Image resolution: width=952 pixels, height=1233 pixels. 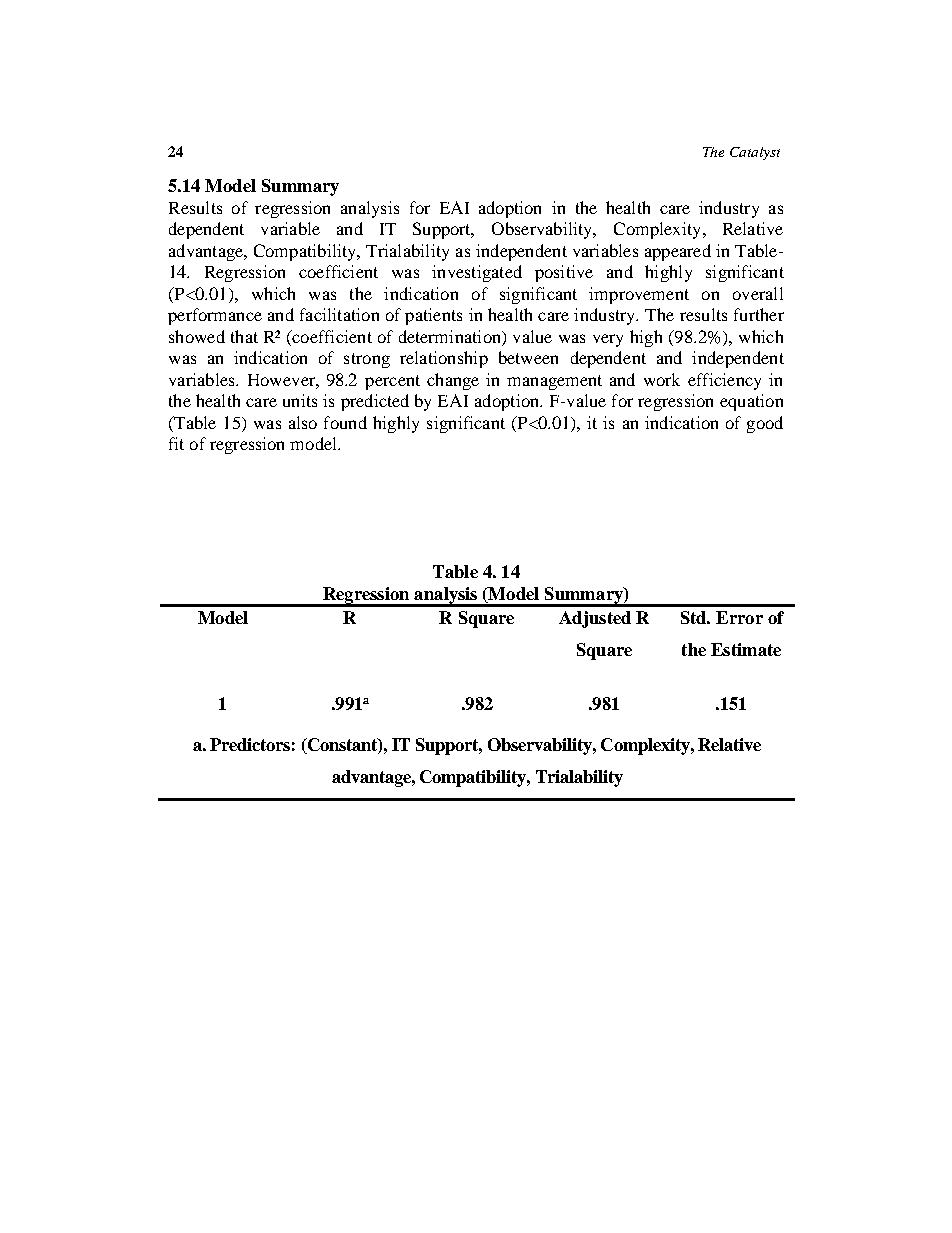 I want to click on Error, so click(x=739, y=617).
